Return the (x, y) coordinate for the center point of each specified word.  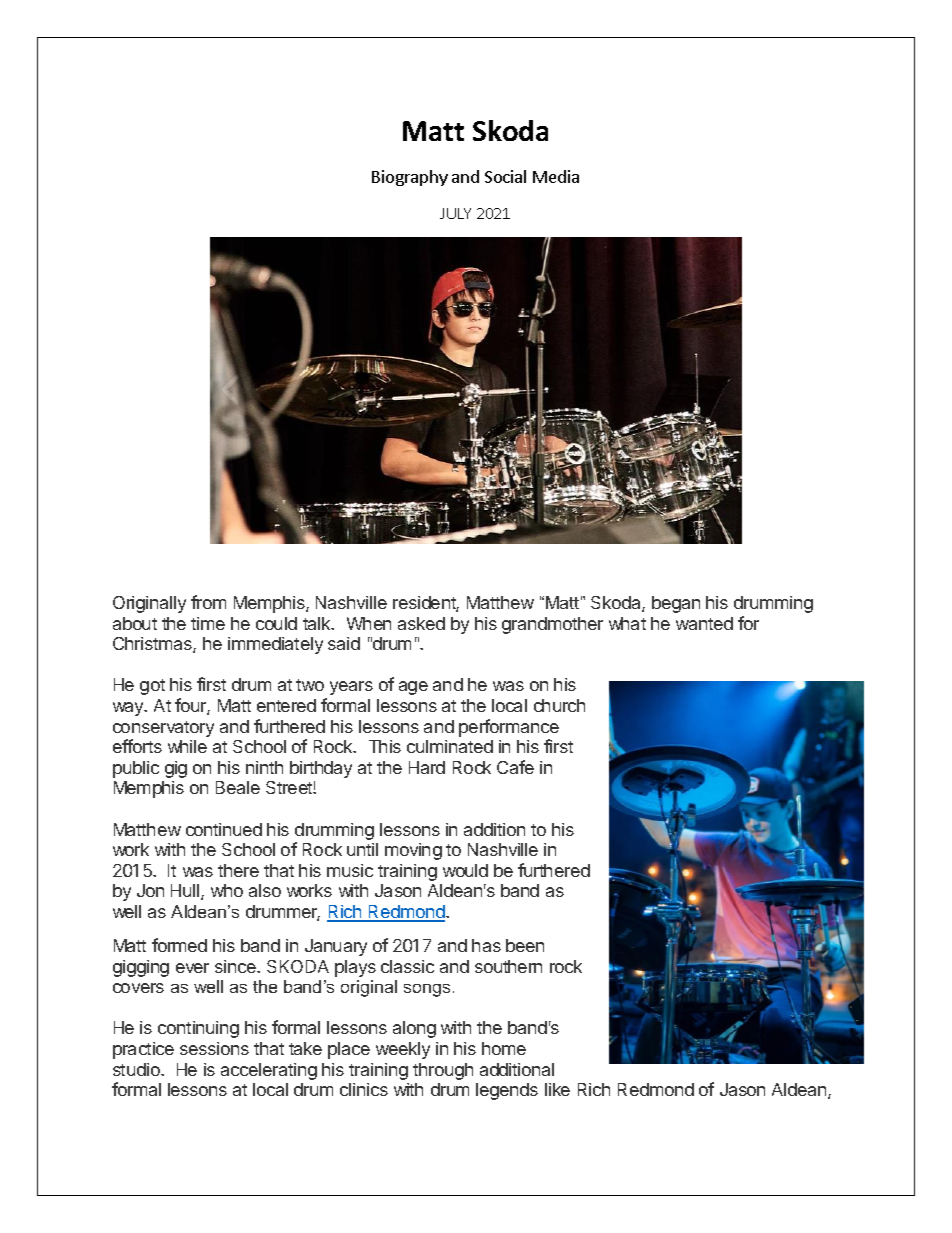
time (208, 623)
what (627, 623)
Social (505, 176)
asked (421, 623)
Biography (410, 178)
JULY (455, 213)
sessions (214, 1048)
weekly (403, 1050)
